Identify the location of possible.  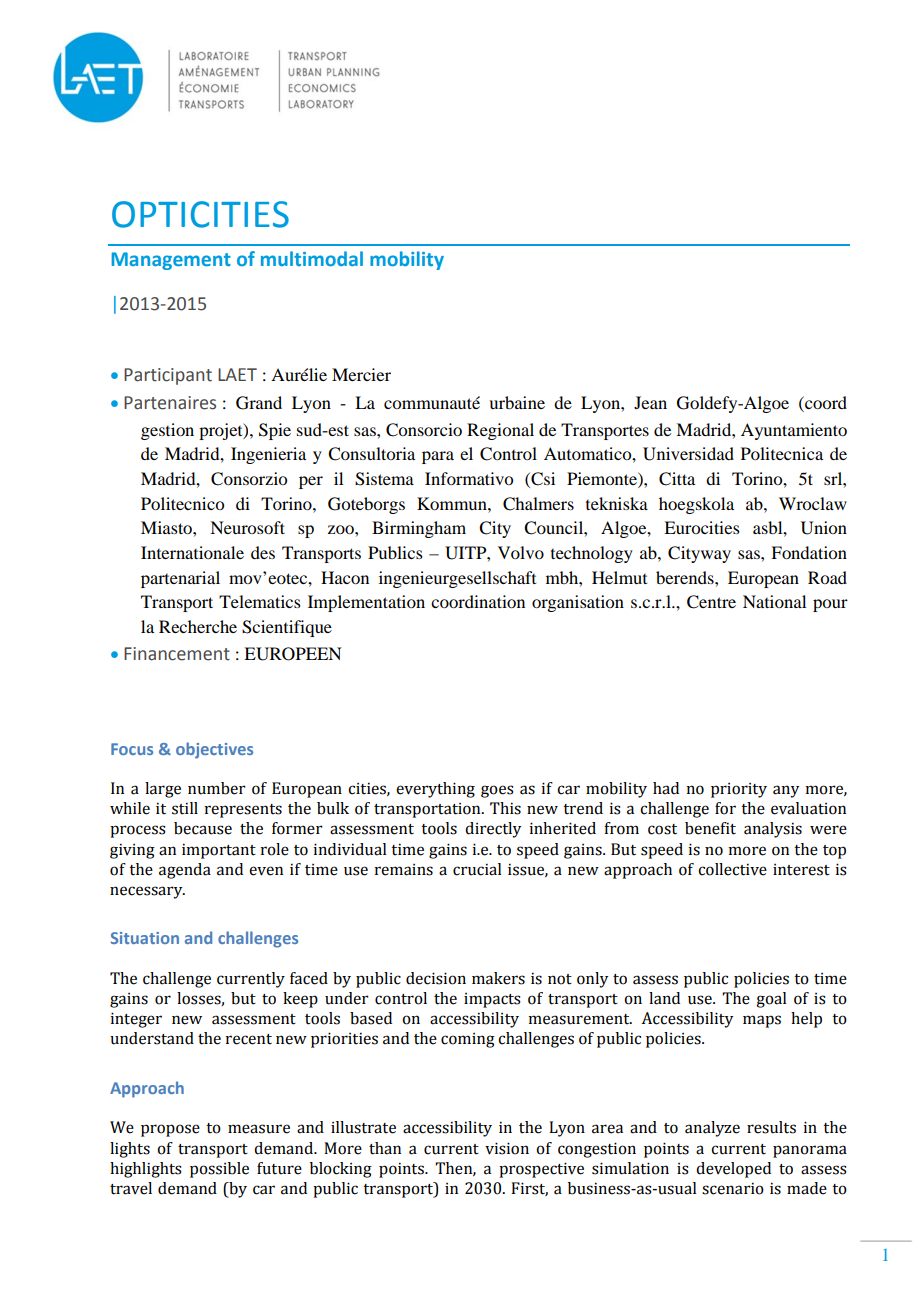
(219, 1170).
